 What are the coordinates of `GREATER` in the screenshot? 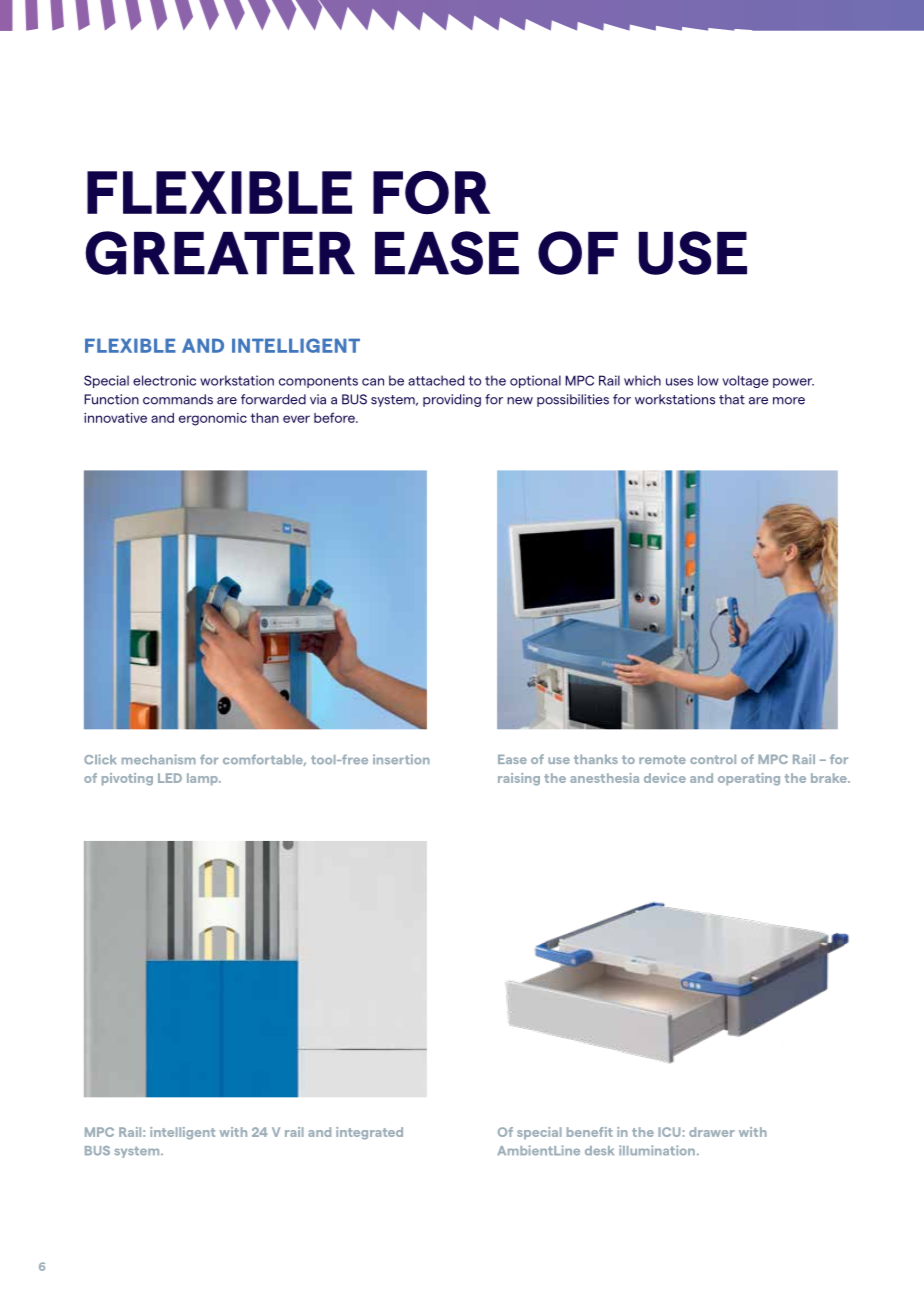 It's located at (220, 253).
